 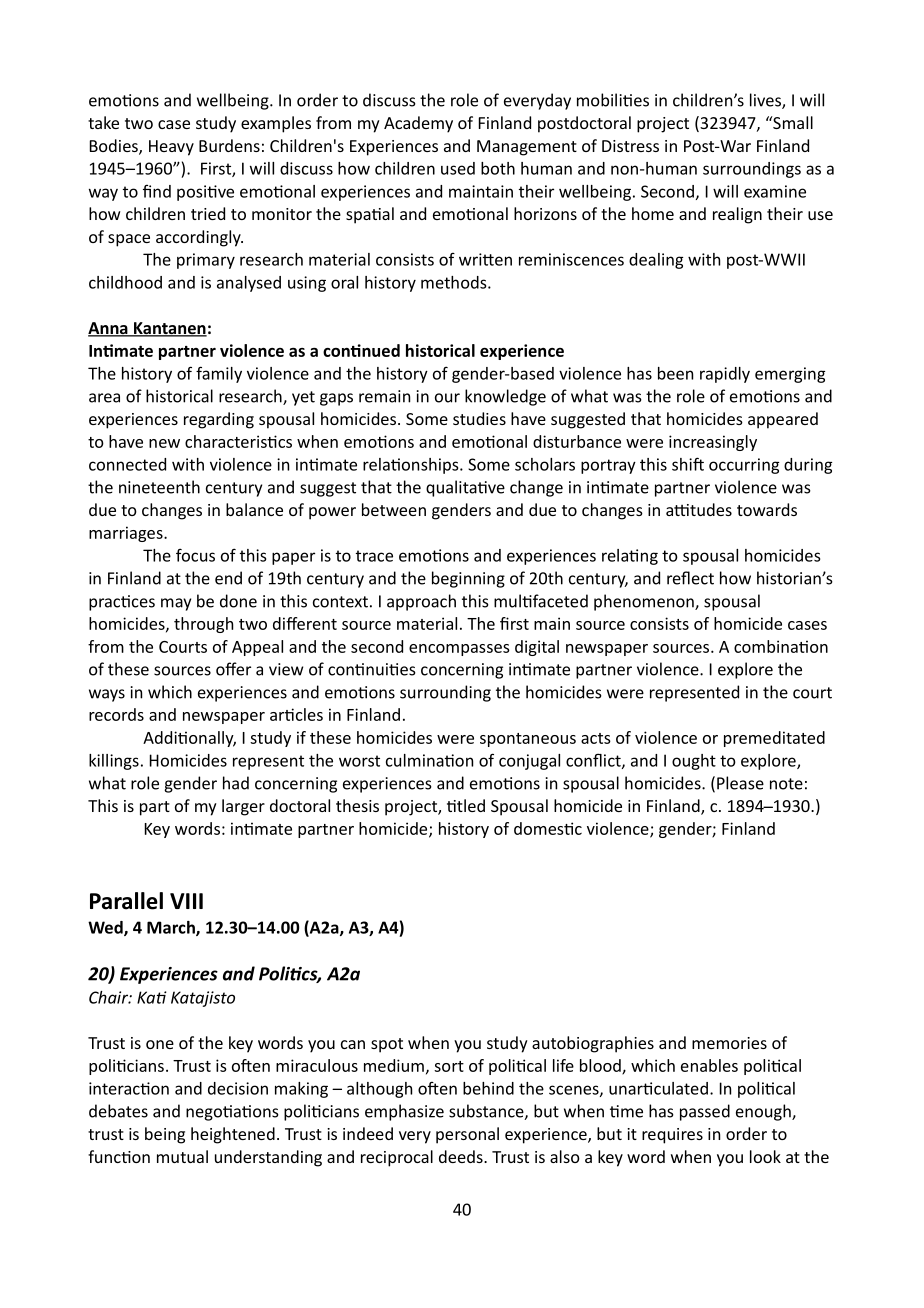 I want to click on lives, so click(x=766, y=101).
